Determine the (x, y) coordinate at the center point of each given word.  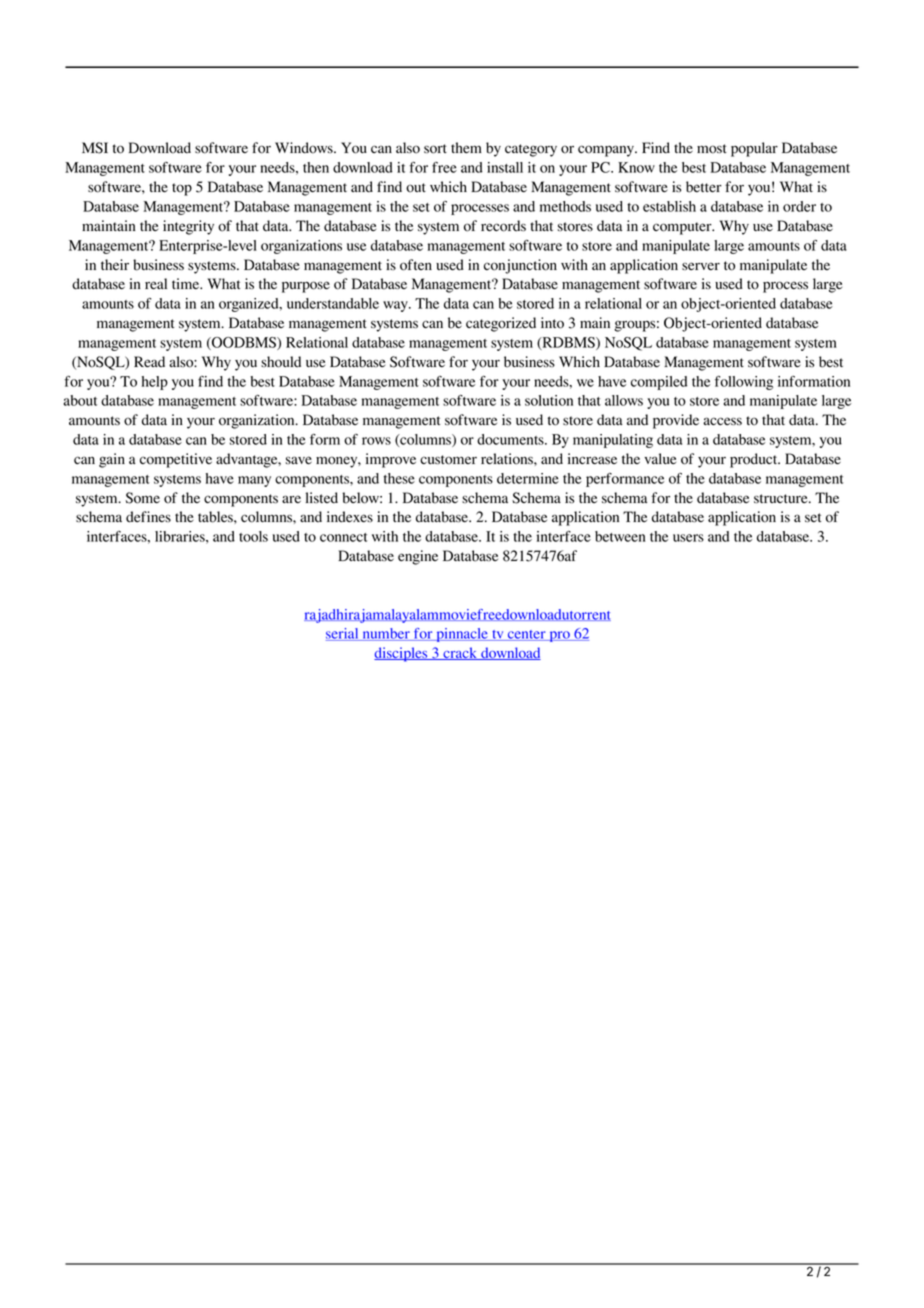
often (416, 265)
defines (148, 517)
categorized (501, 324)
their (115, 264)
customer (448, 460)
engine (418, 557)
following (744, 383)
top (182, 189)
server (701, 266)
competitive (176, 460)
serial (343, 634)
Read (149, 362)
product (755, 460)
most (712, 149)
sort (435, 149)
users (688, 538)
